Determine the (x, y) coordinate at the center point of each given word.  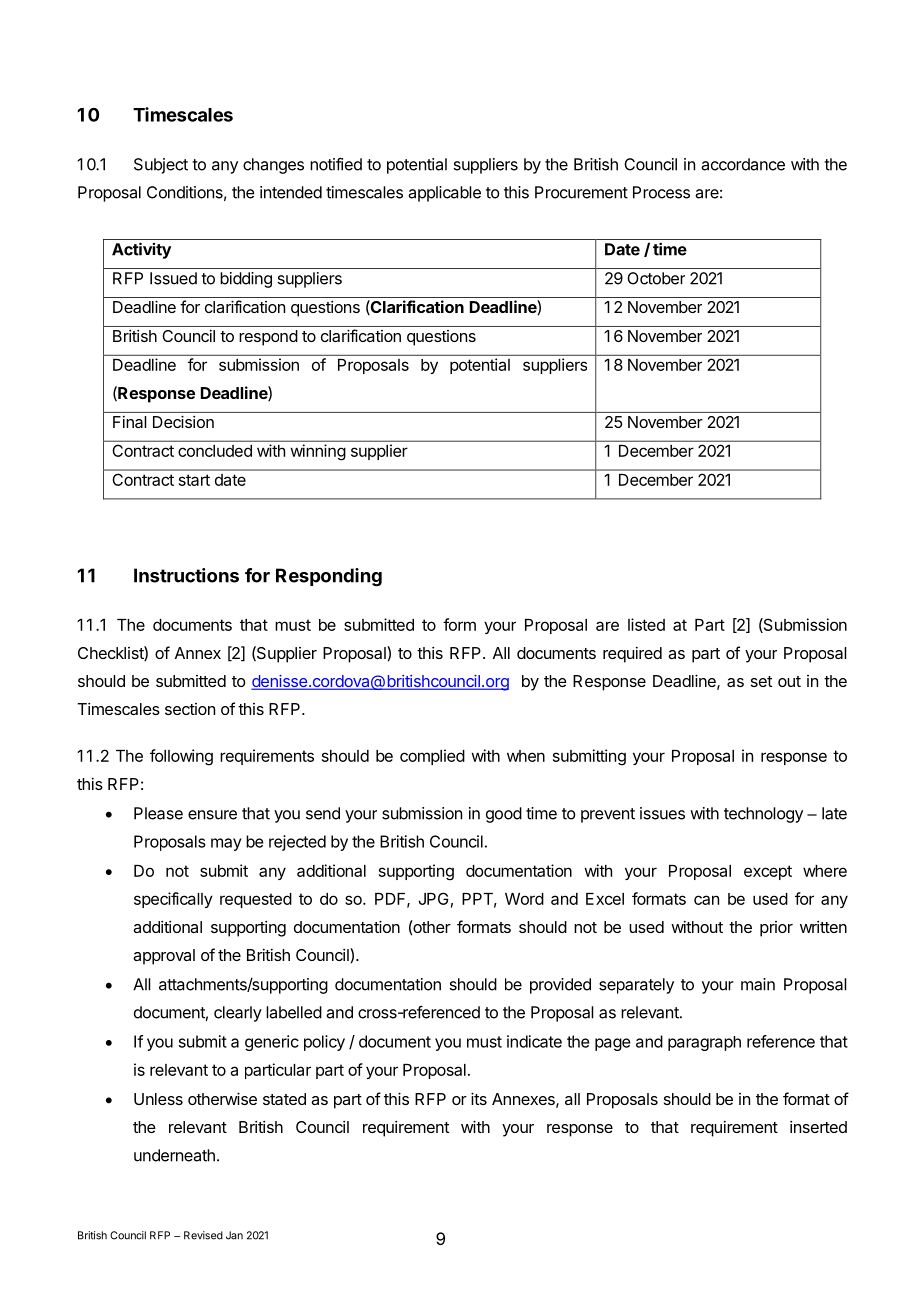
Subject (161, 166)
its (479, 1098)
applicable (444, 194)
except (768, 872)
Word (524, 899)
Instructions (186, 575)
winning (318, 452)
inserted (818, 1127)
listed (646, 624)
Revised (203, 1235)
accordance (743, 164)
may (226, 844)
